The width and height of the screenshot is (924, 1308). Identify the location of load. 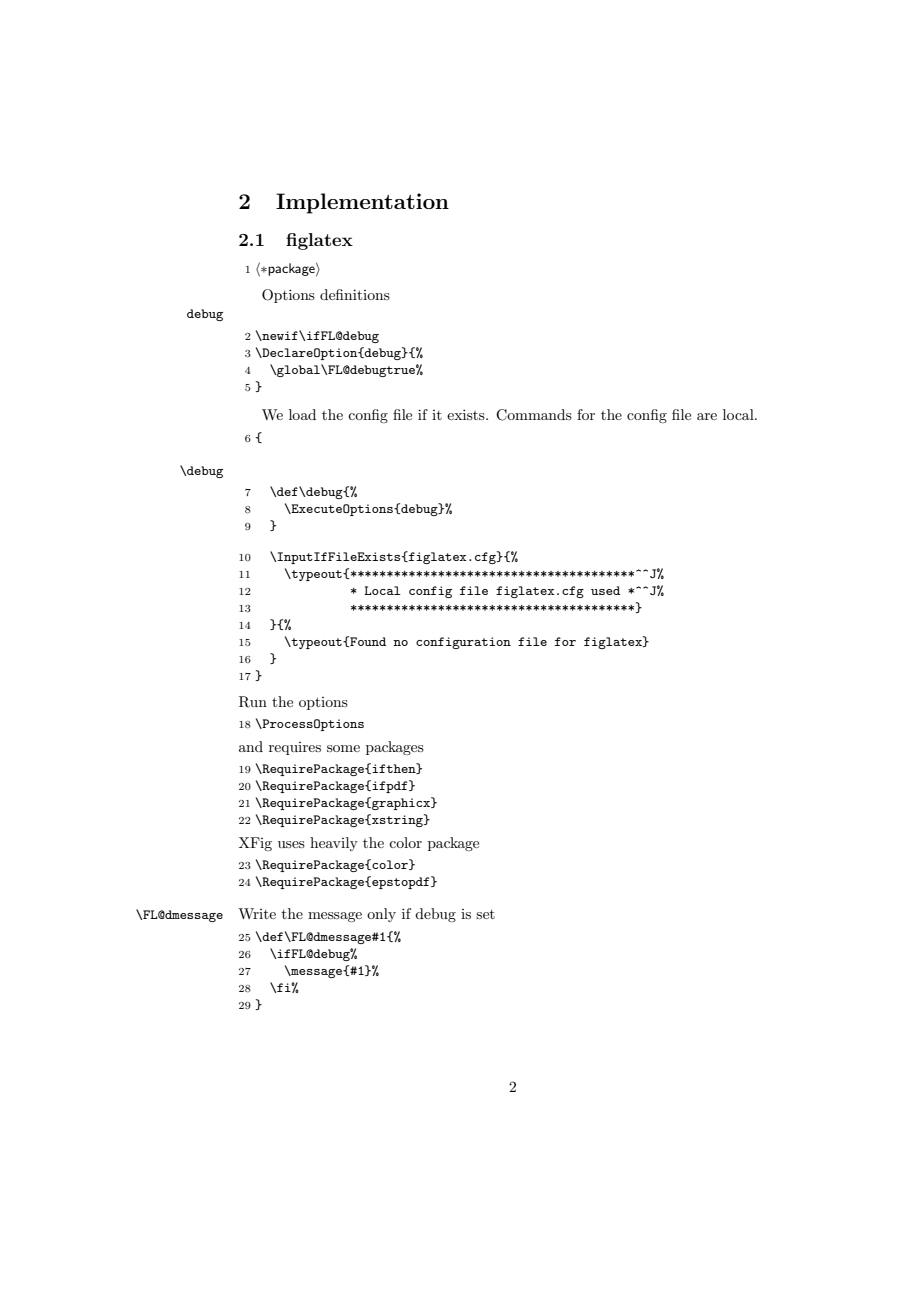
(302, 414).
